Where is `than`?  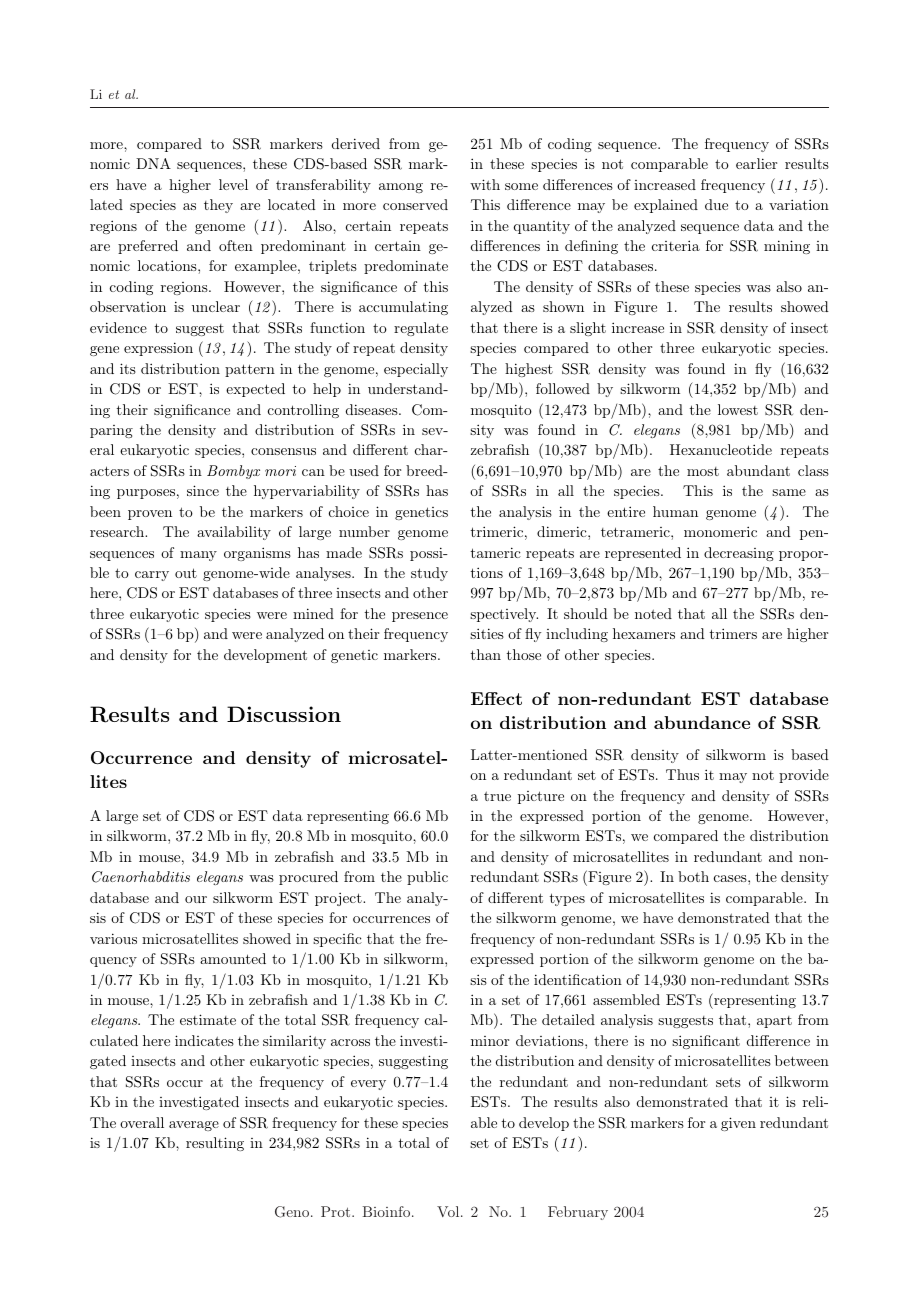 than is located at coordinates (486, 654).
